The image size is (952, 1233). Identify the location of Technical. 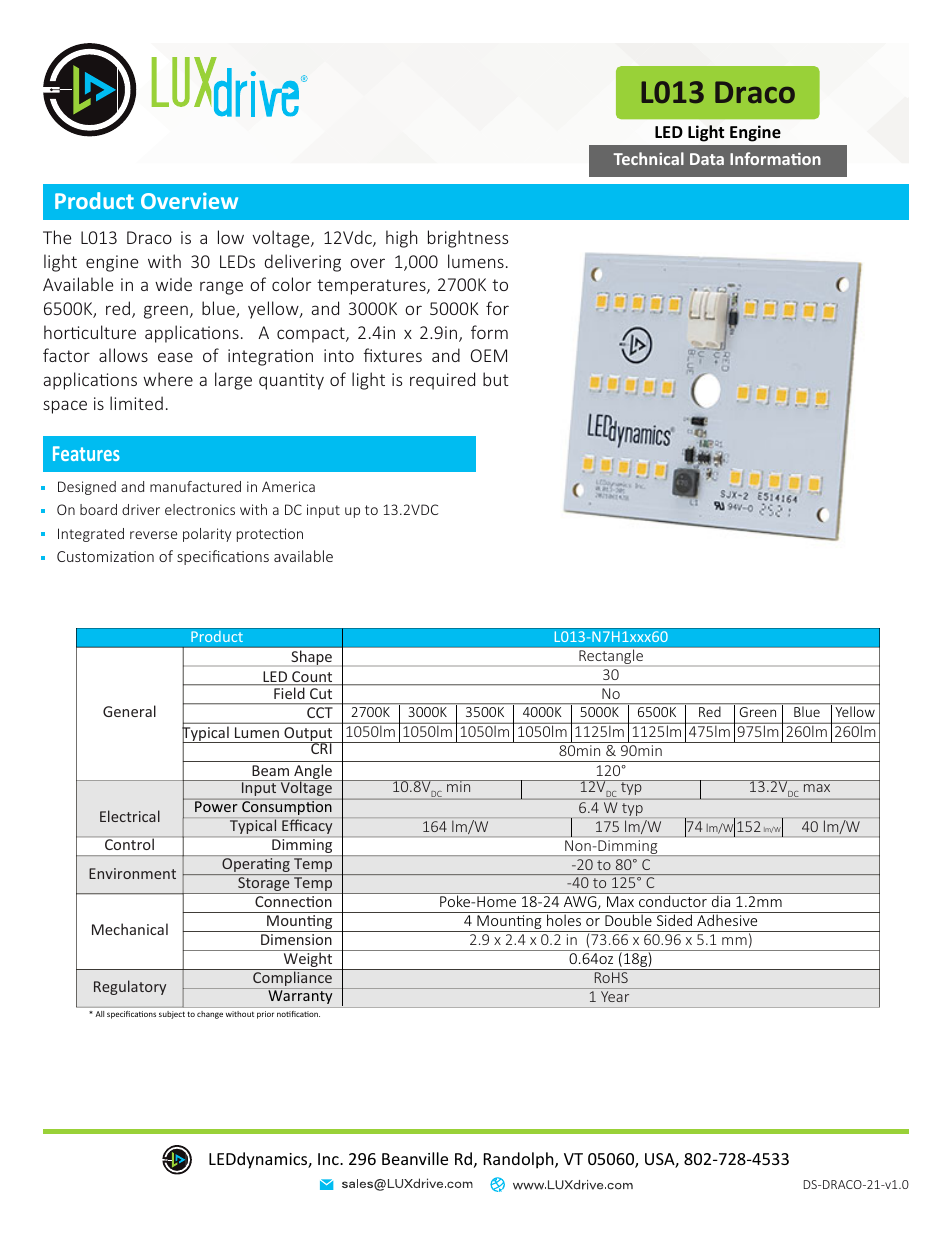
(648, 158).
